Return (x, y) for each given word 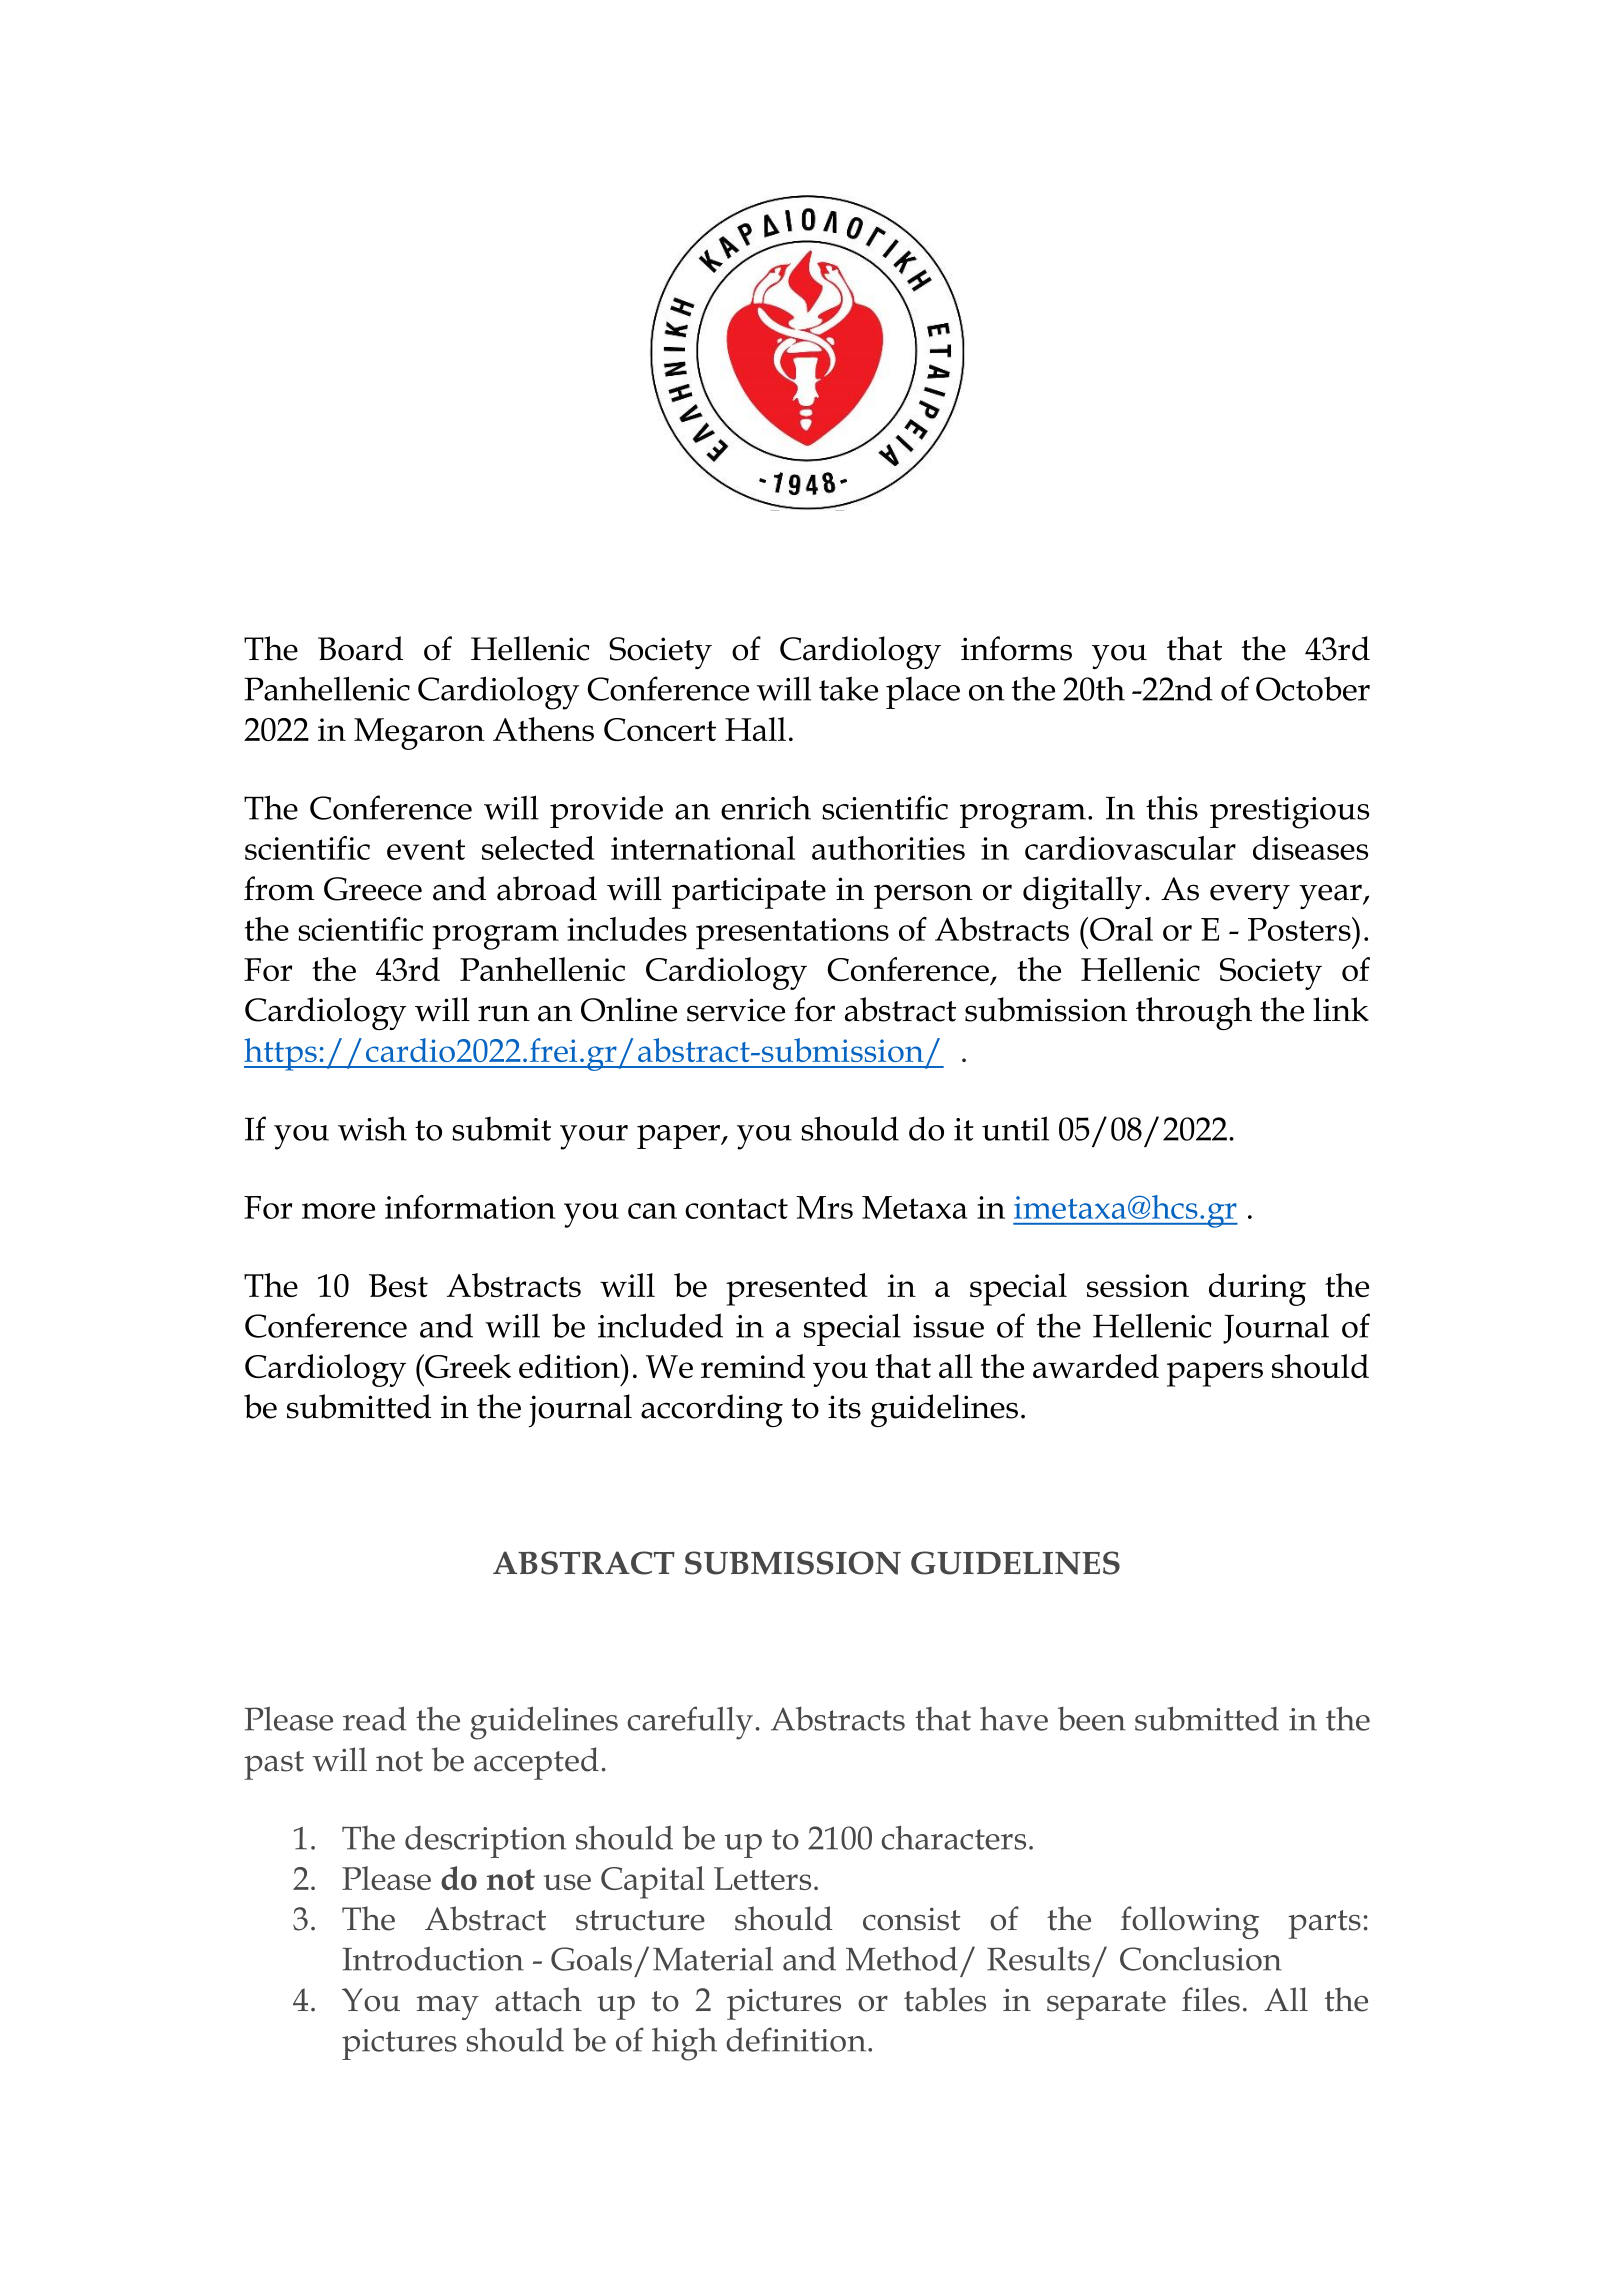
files (1211, 1999)
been (1092, 1719)
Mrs (824, 1207)
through (1194, 1013)
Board (360, 648)
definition (797, 2039)
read (374, 1718)
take (848, 688)
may (448, 2008)
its (844, 1407)
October (1313, 688)
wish (372, 1128)
